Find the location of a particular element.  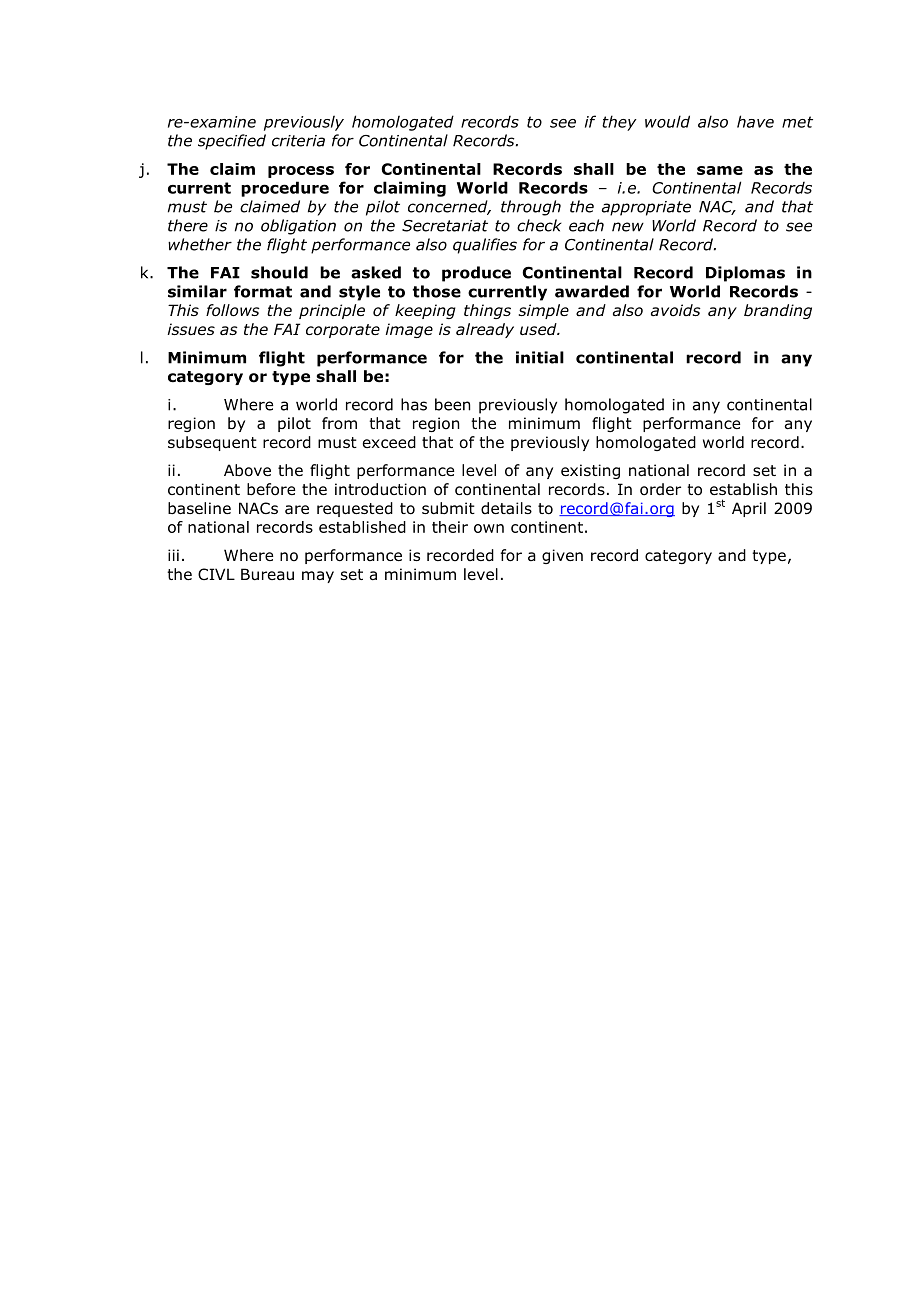

given is located at coordinates (562, 556).
